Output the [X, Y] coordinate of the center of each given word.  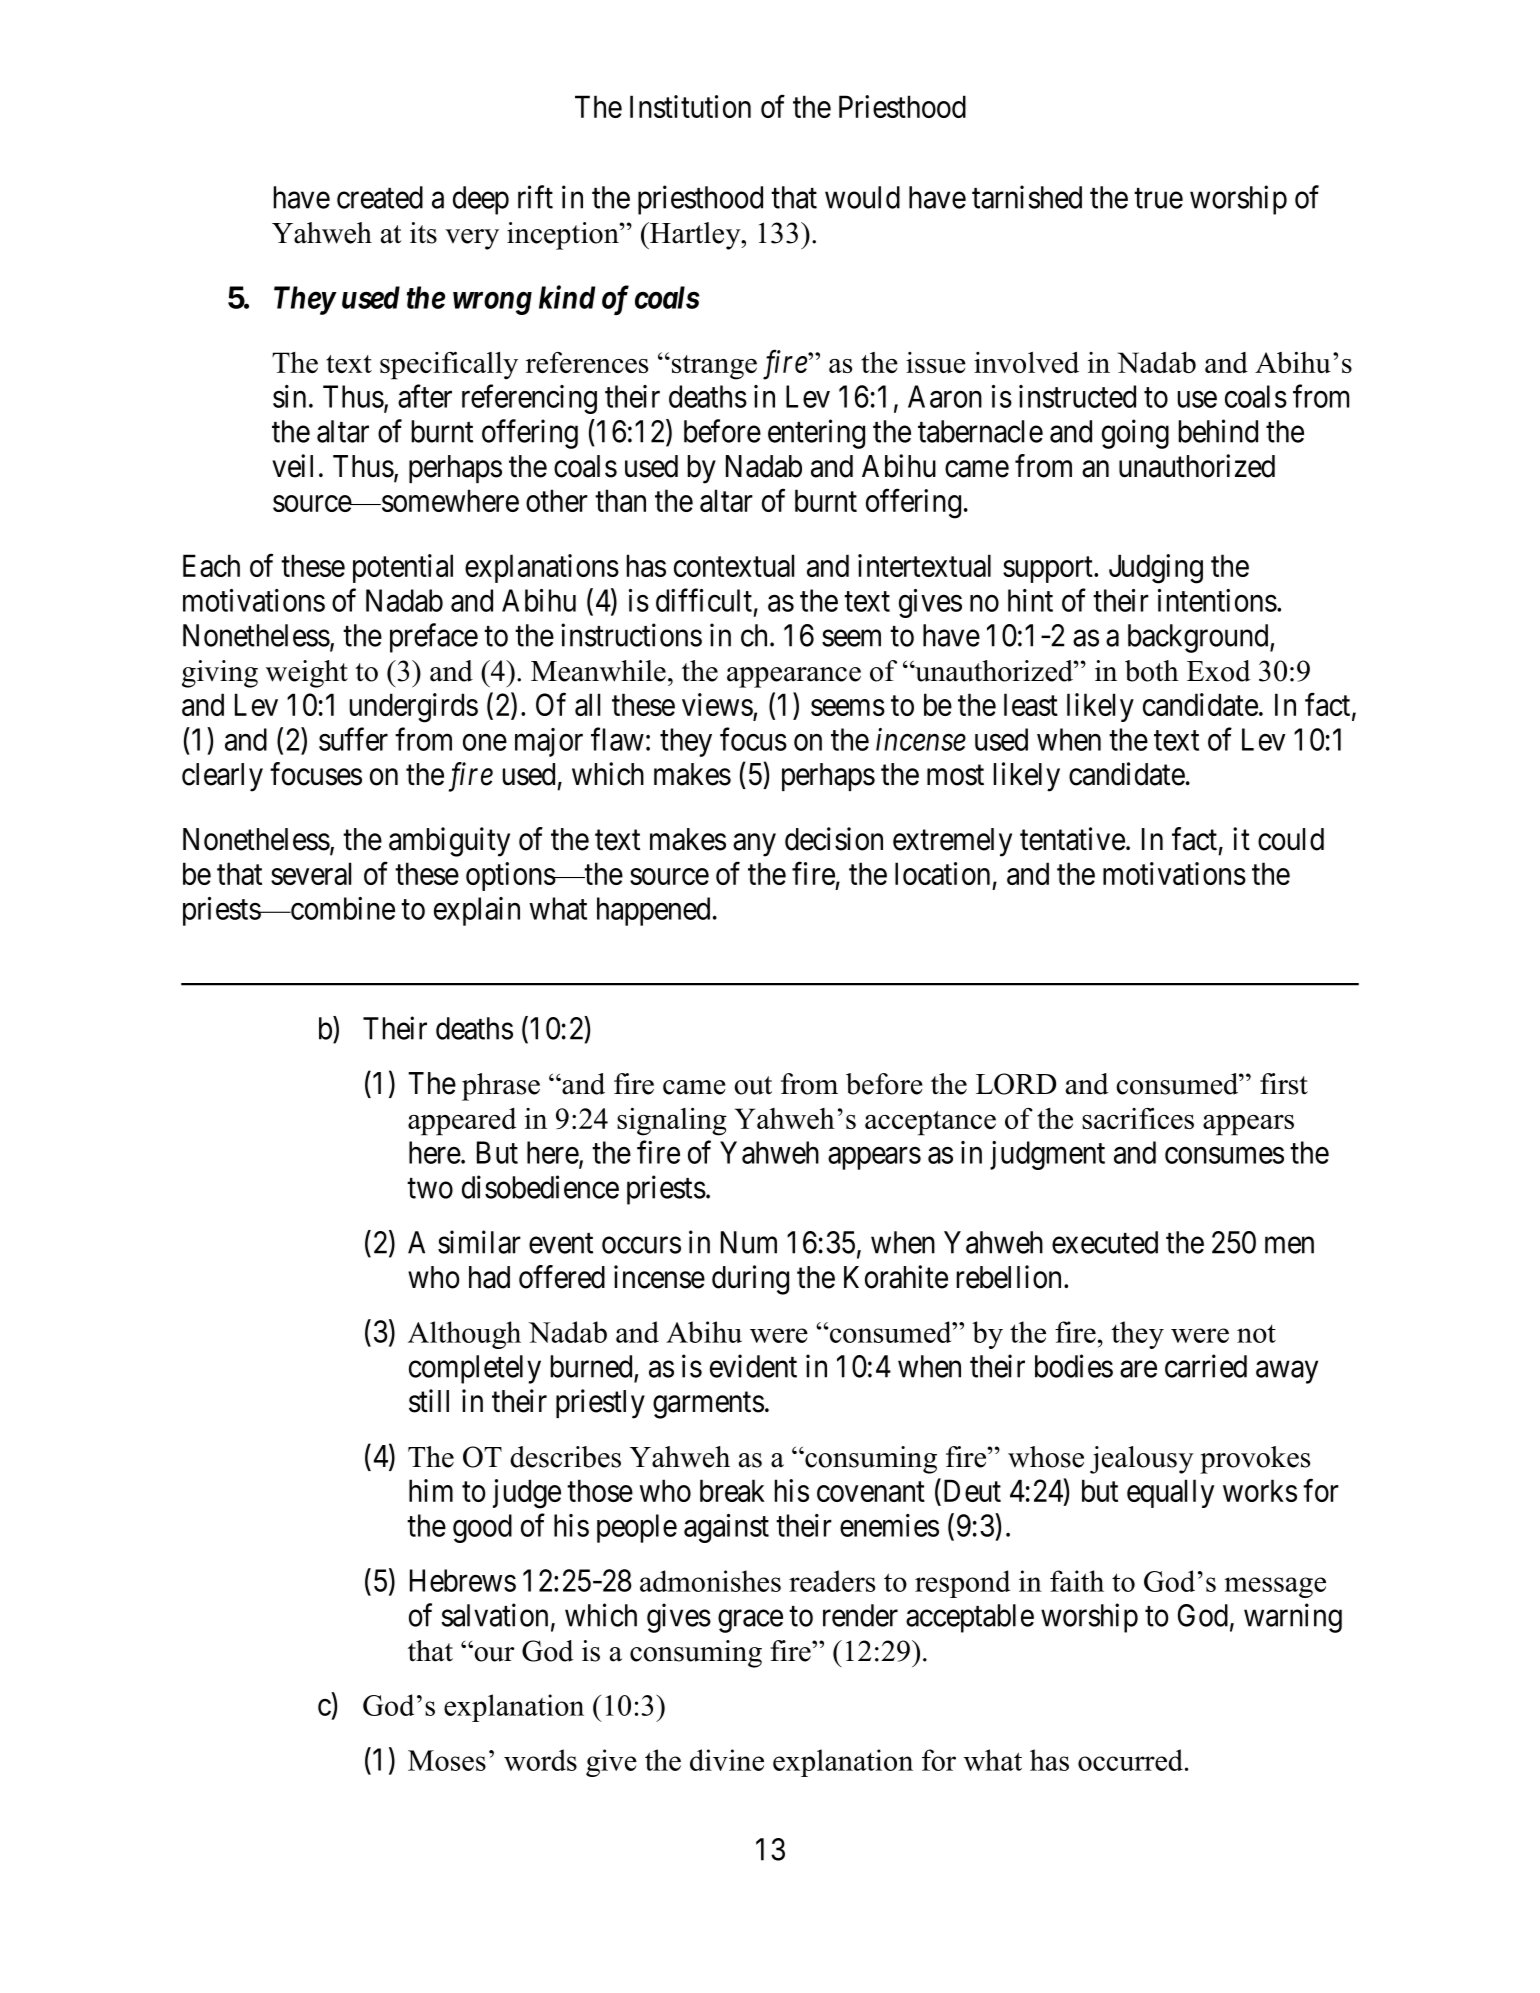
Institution [690, 106]
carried [1206, 1366]
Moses [447, 1760]
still [429, 1401]
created [380, 197]
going [1135, 434]
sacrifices [1138, 1118]
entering [816, 434]
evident [753, 1366]
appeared [462, 1122]
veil [292, 466]
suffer [353, 739]
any [754, 845]
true [1158, 198]
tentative [1072, 839]
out [753, 1085]
